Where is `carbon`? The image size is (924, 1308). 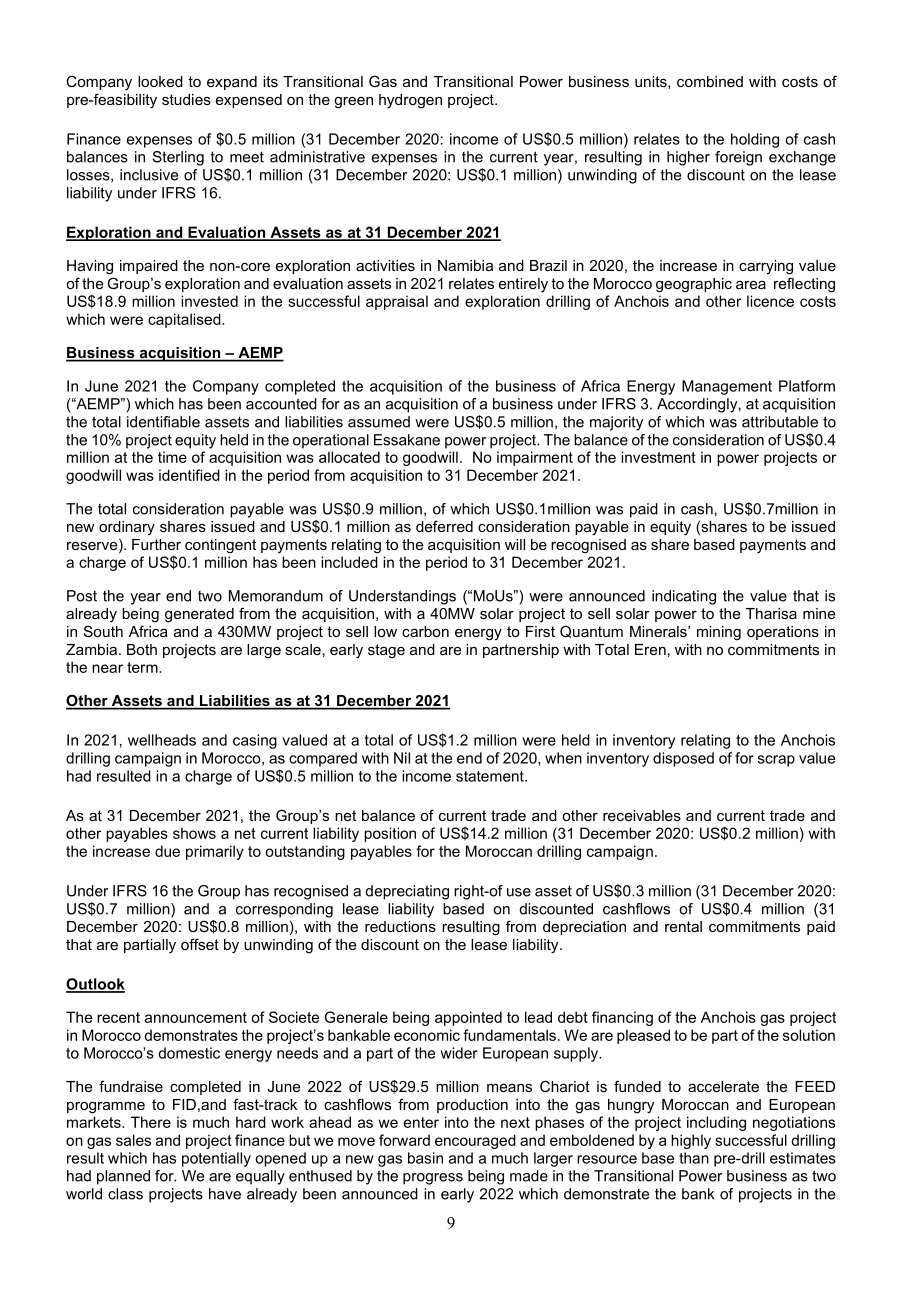 carbon is located at coordinates (425, 631).
